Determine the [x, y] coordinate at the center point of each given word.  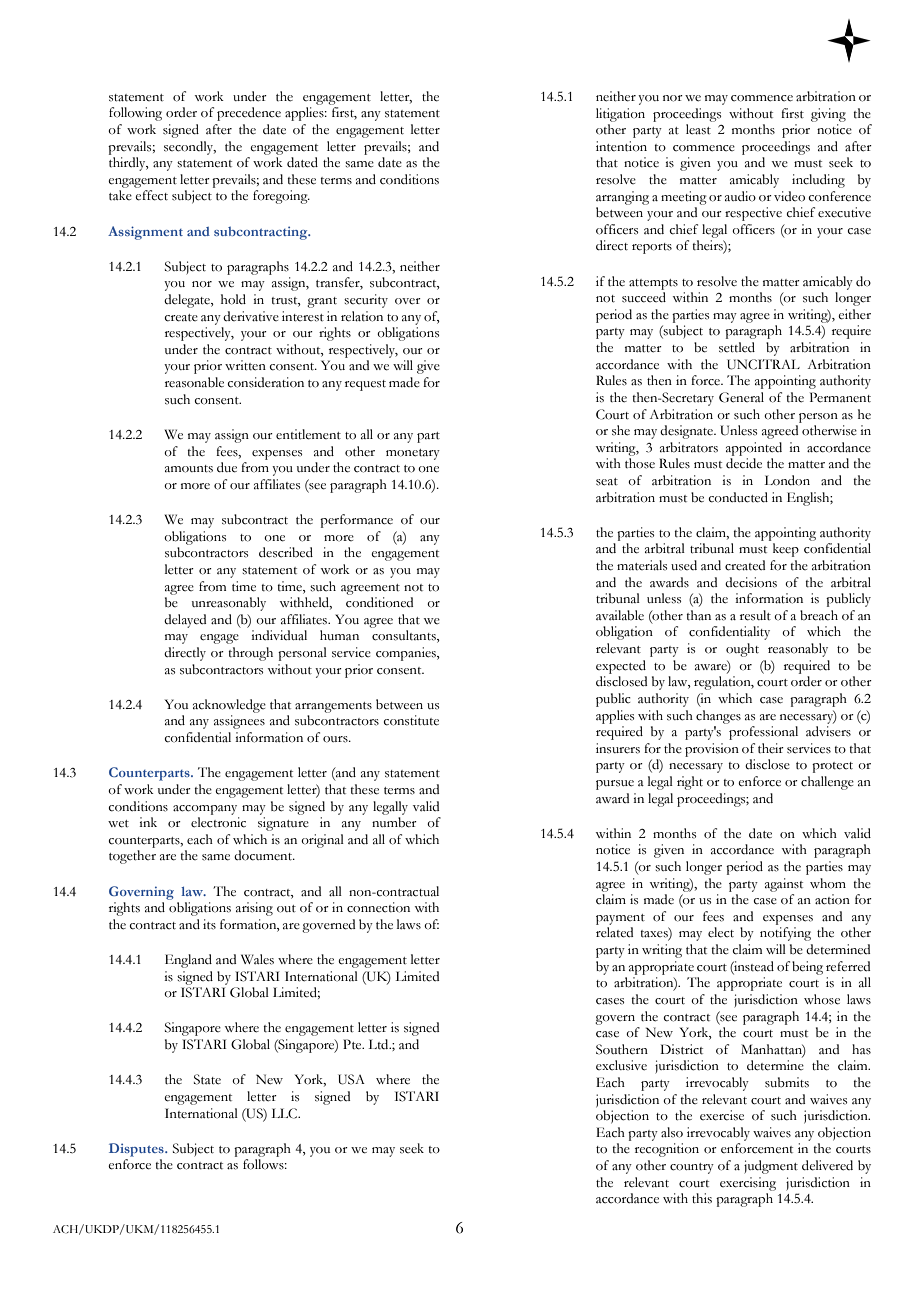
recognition [667, 1150]
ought [742, 650]
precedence [249, 114]
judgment [771, 1167]
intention [621, 146]
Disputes [137, 1150]
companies [407, 654]
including [818, 181]
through [251, 654]
